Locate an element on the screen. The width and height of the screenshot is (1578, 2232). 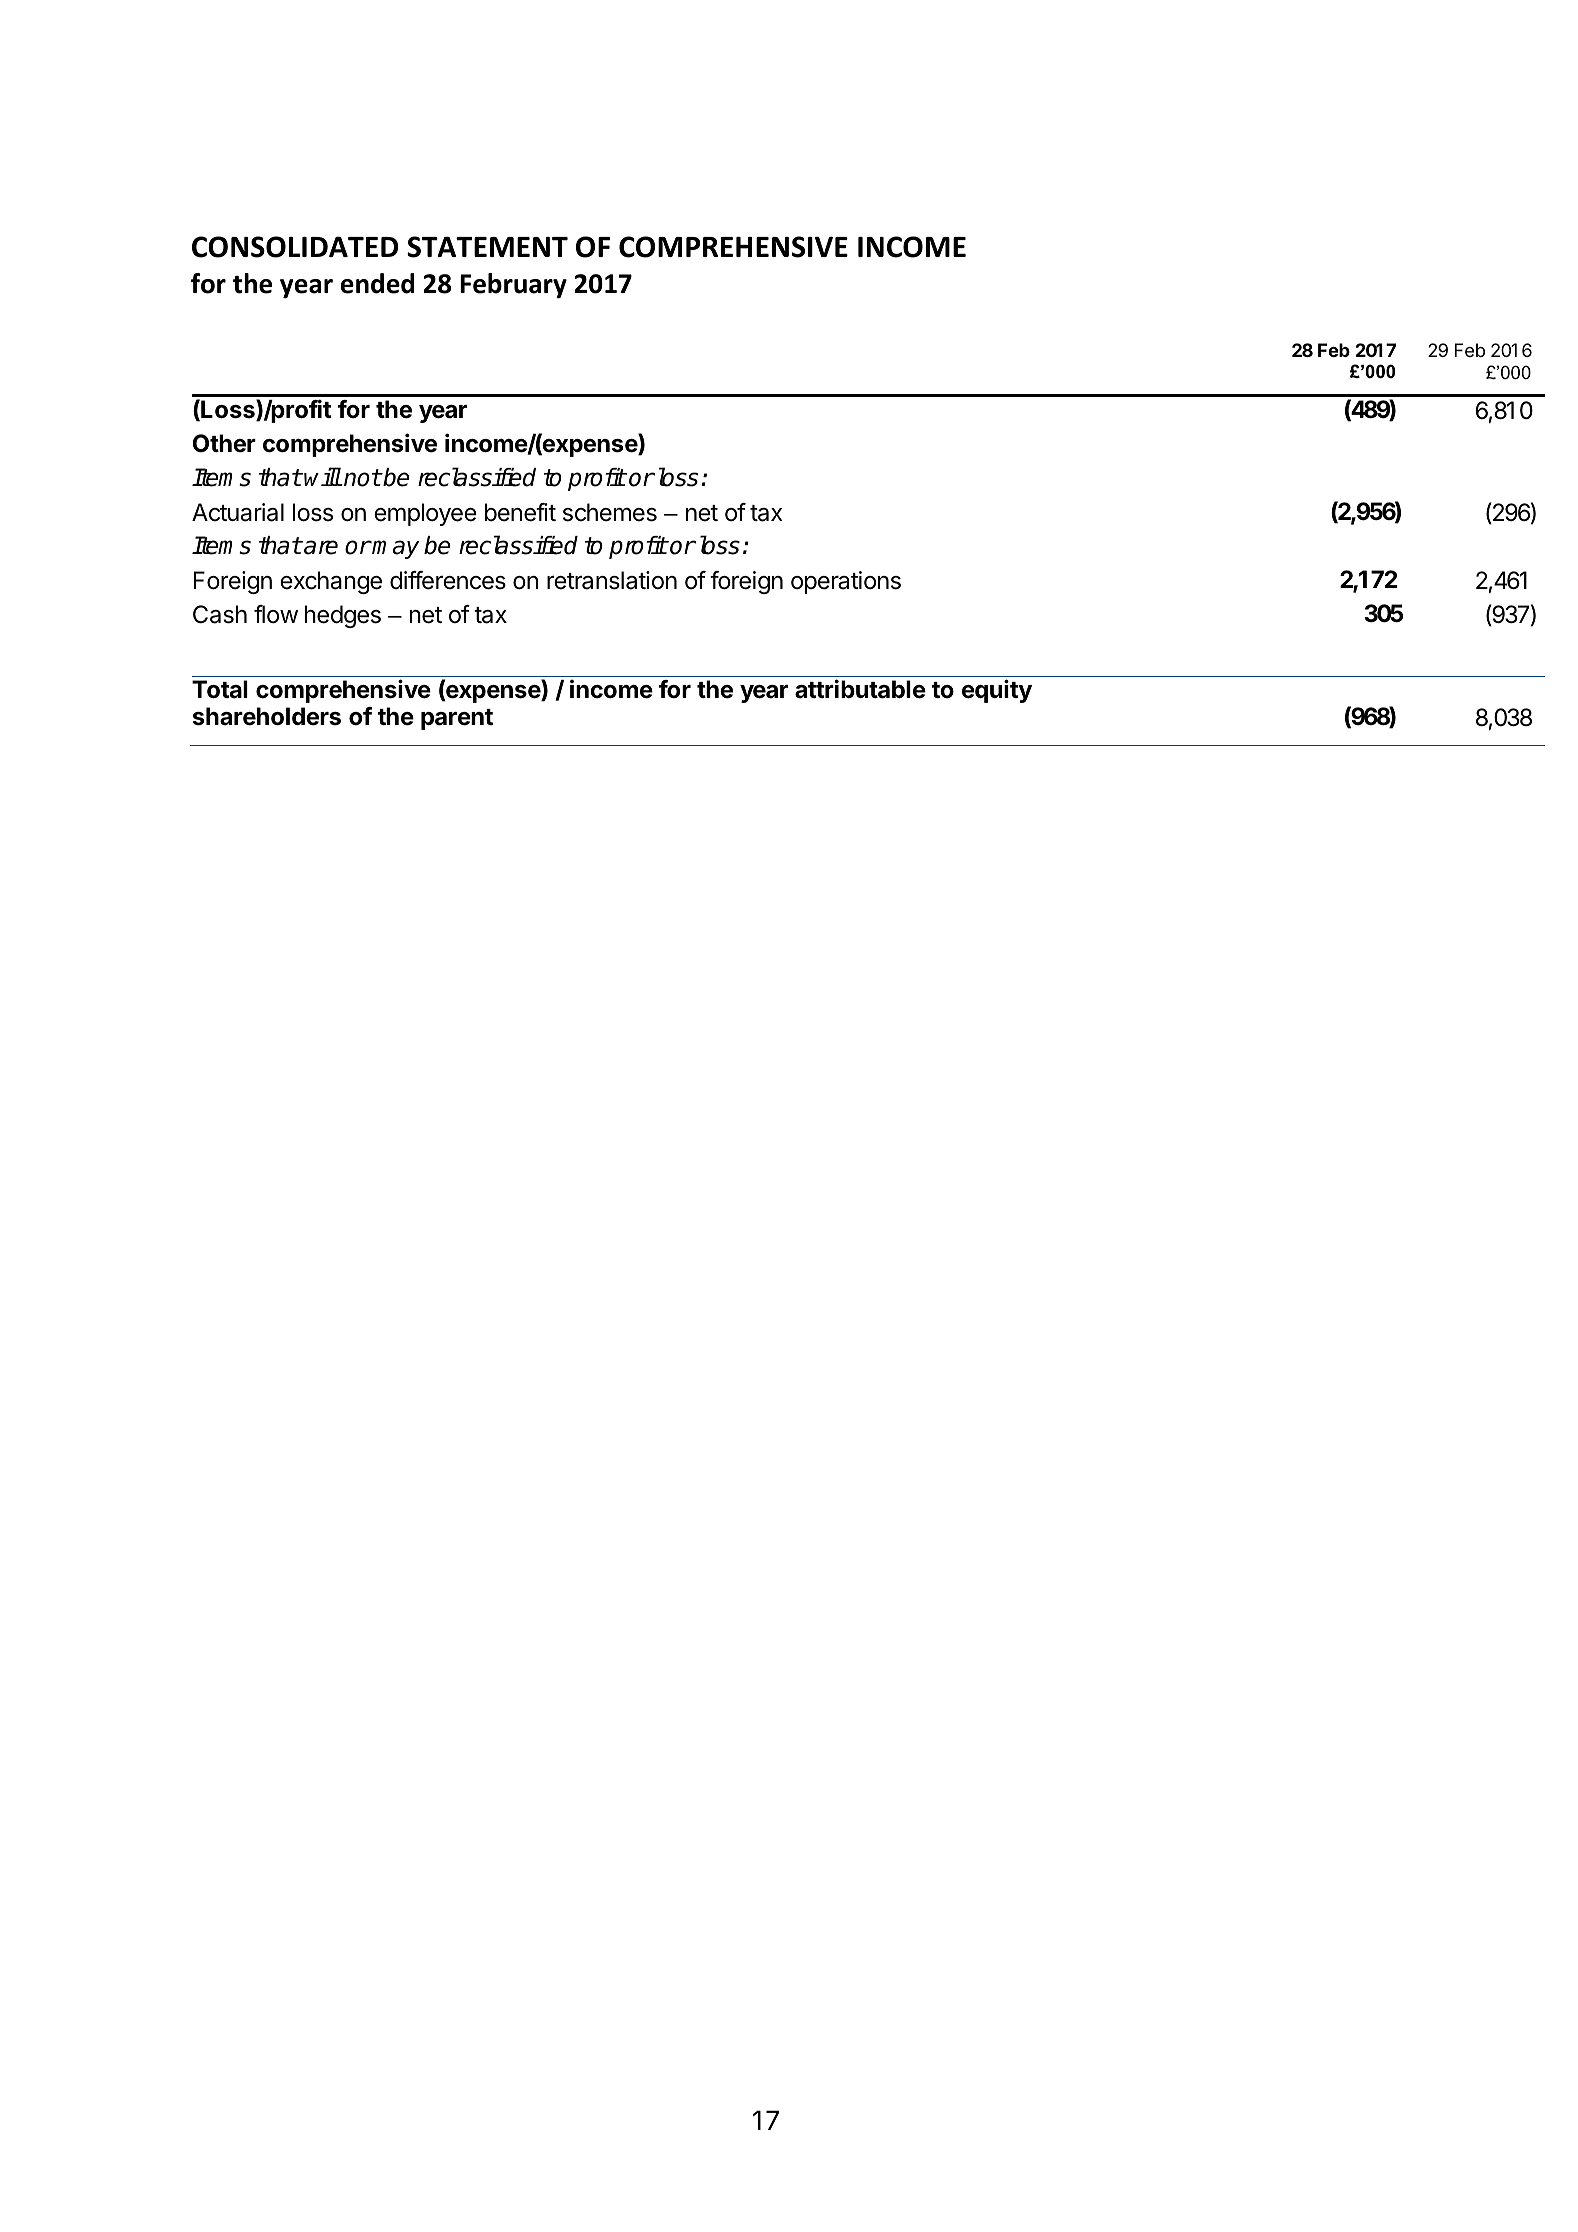
shareholders is located at coordinates (267, 716).
